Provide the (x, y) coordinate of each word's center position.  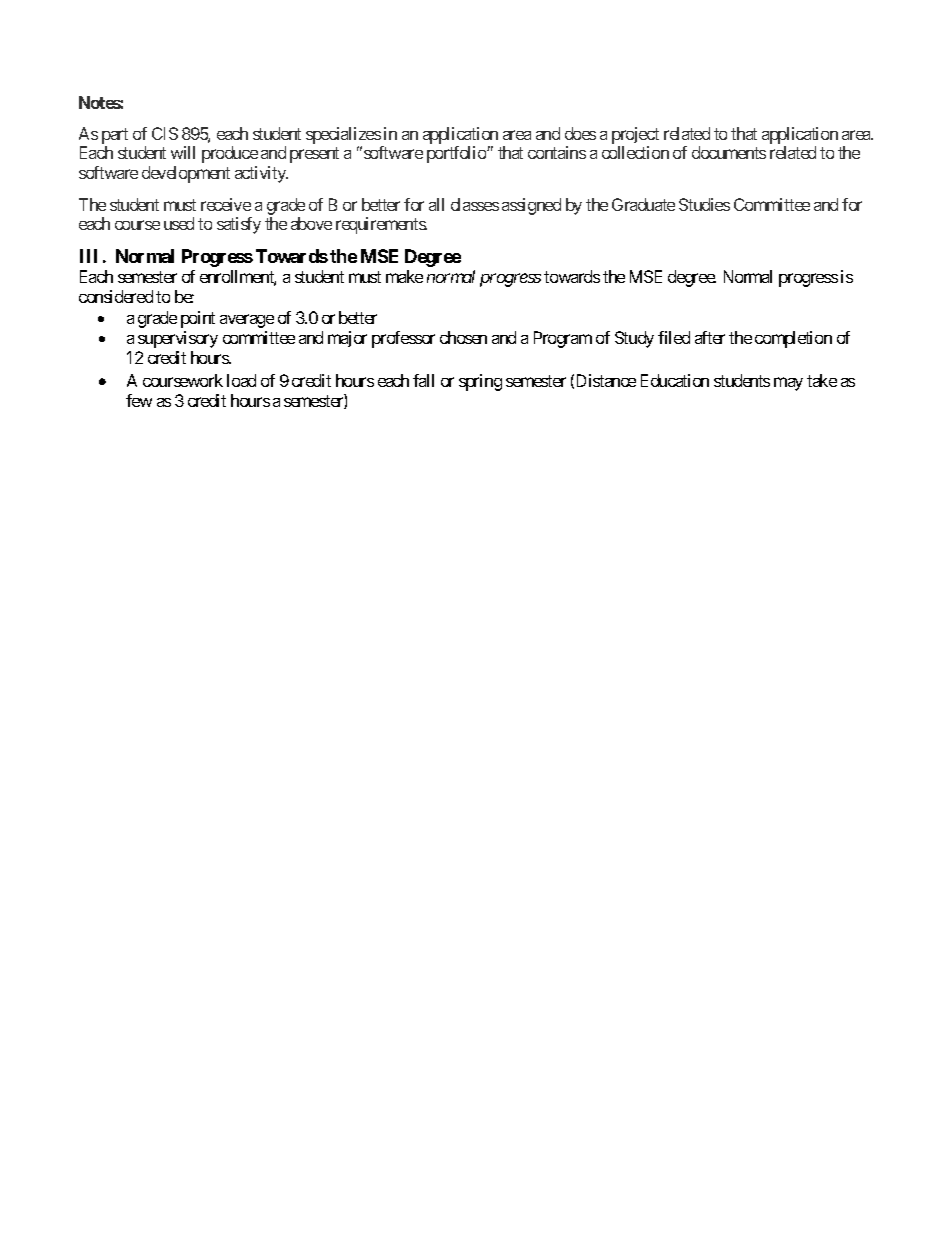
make (404, 276)
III (88, 256)
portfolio (457, 154)
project (635, 135)
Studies (704, 204)
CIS (165, 133)
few (139, 400)
